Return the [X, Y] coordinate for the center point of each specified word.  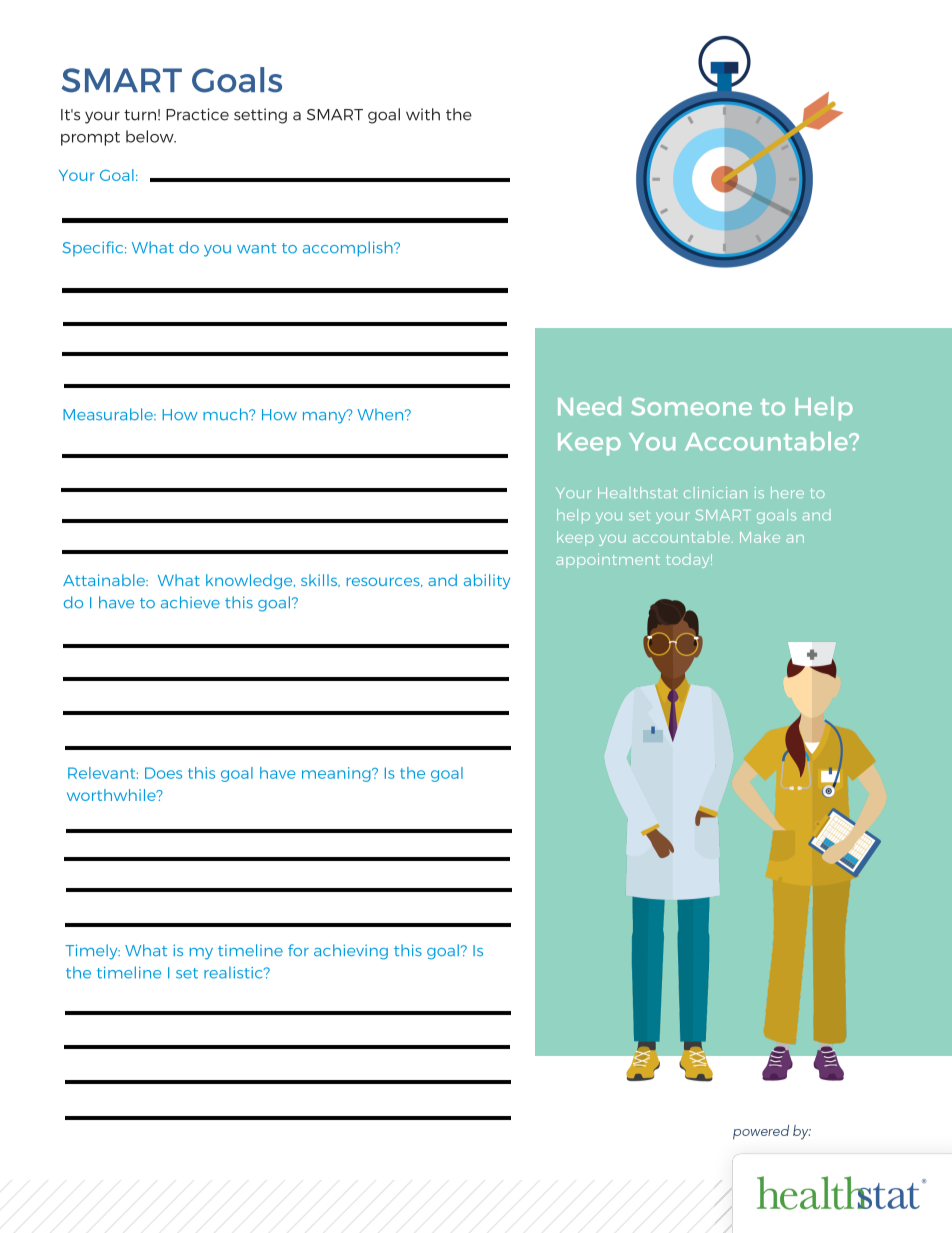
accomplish [349, 249]
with [423, 114]
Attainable [105, 580]
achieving [351, 952]
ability [487, 581]
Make [760, 537]
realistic [234, 973]
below [151, 136]
